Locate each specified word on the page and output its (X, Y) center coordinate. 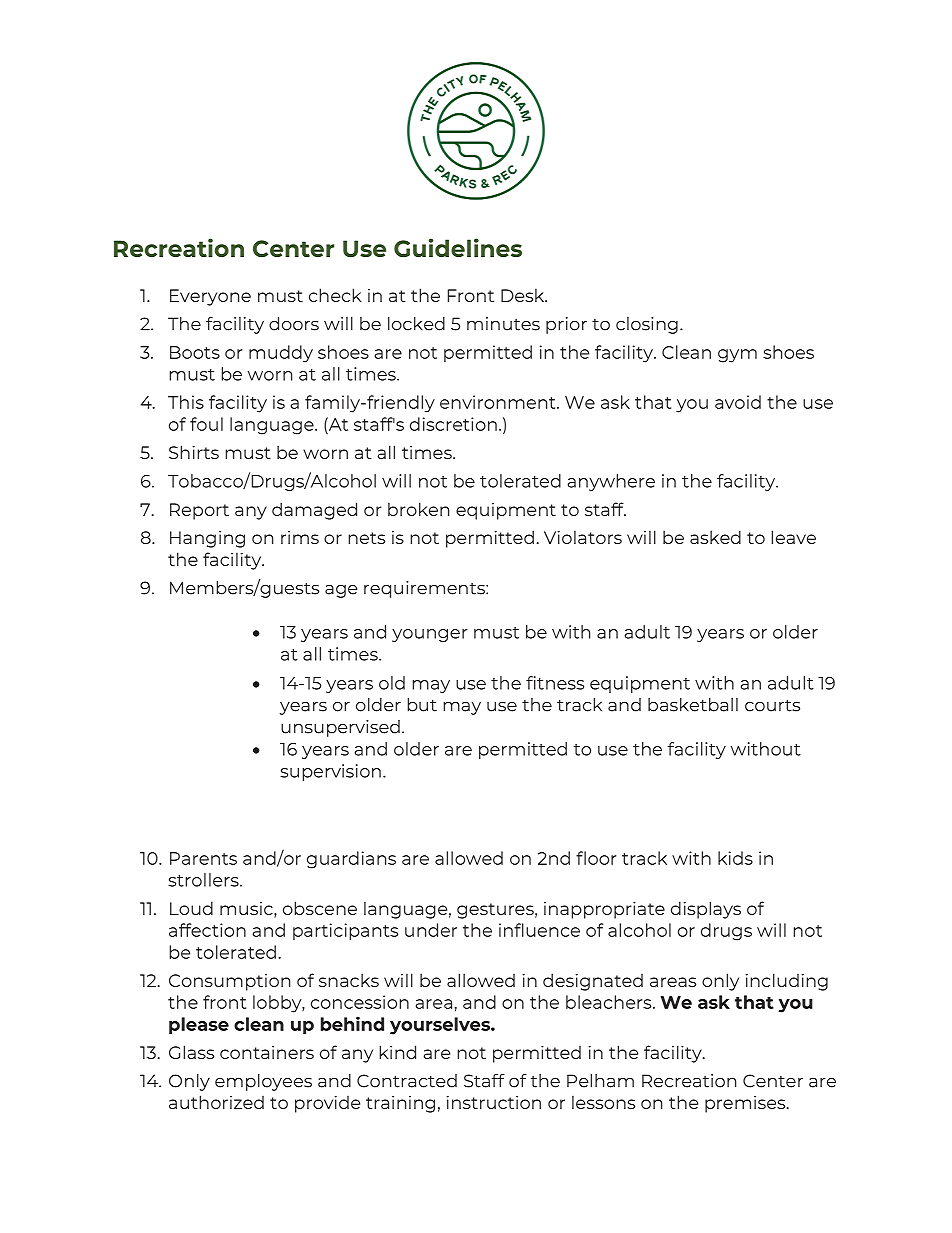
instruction (494, 1102)
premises (746, 1104)
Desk (524, 295)
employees (263, 1082)
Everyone (210, 297)
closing (647, 325)
